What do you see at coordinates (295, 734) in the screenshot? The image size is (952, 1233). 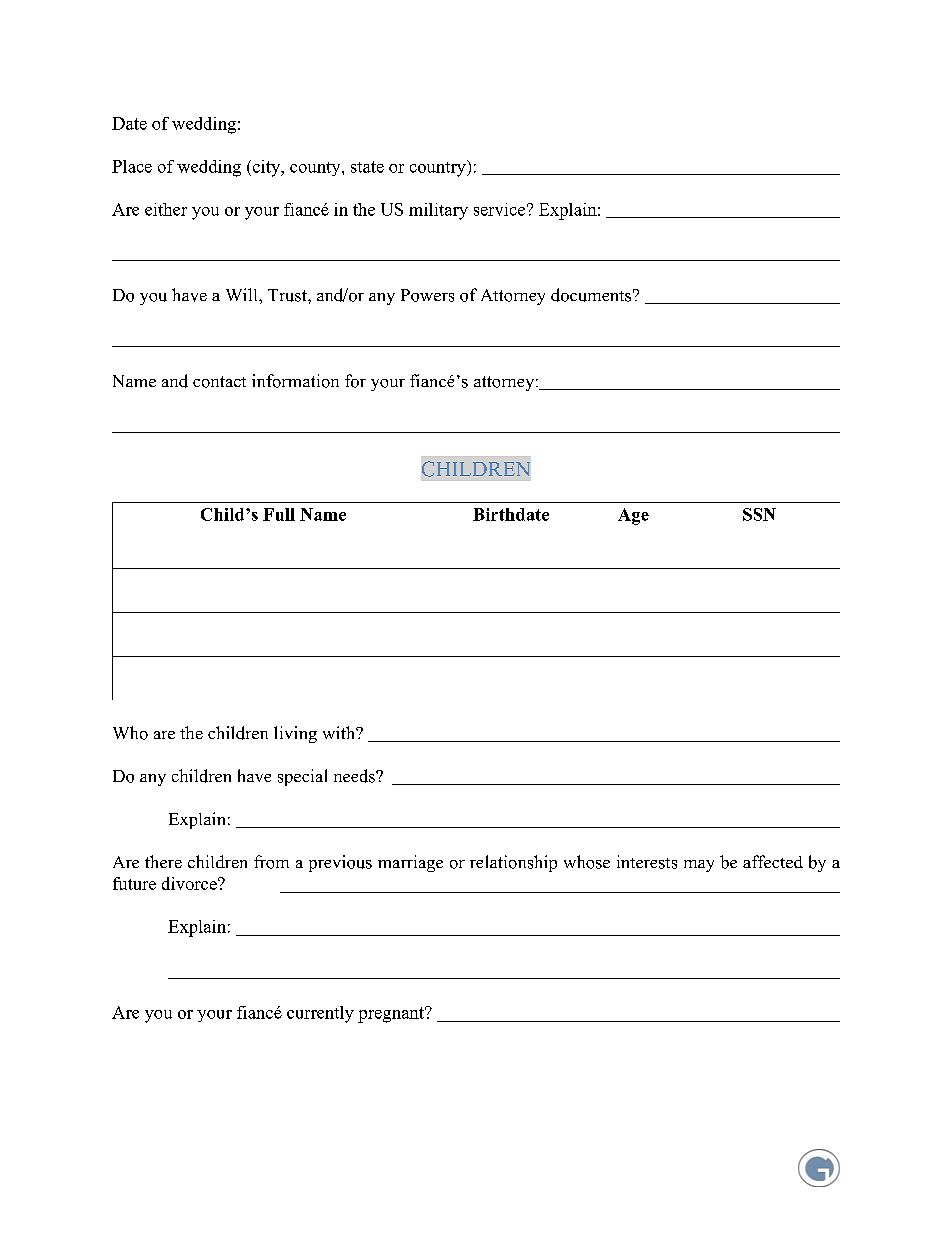 I see `living` at bounding box center [295, 734].
